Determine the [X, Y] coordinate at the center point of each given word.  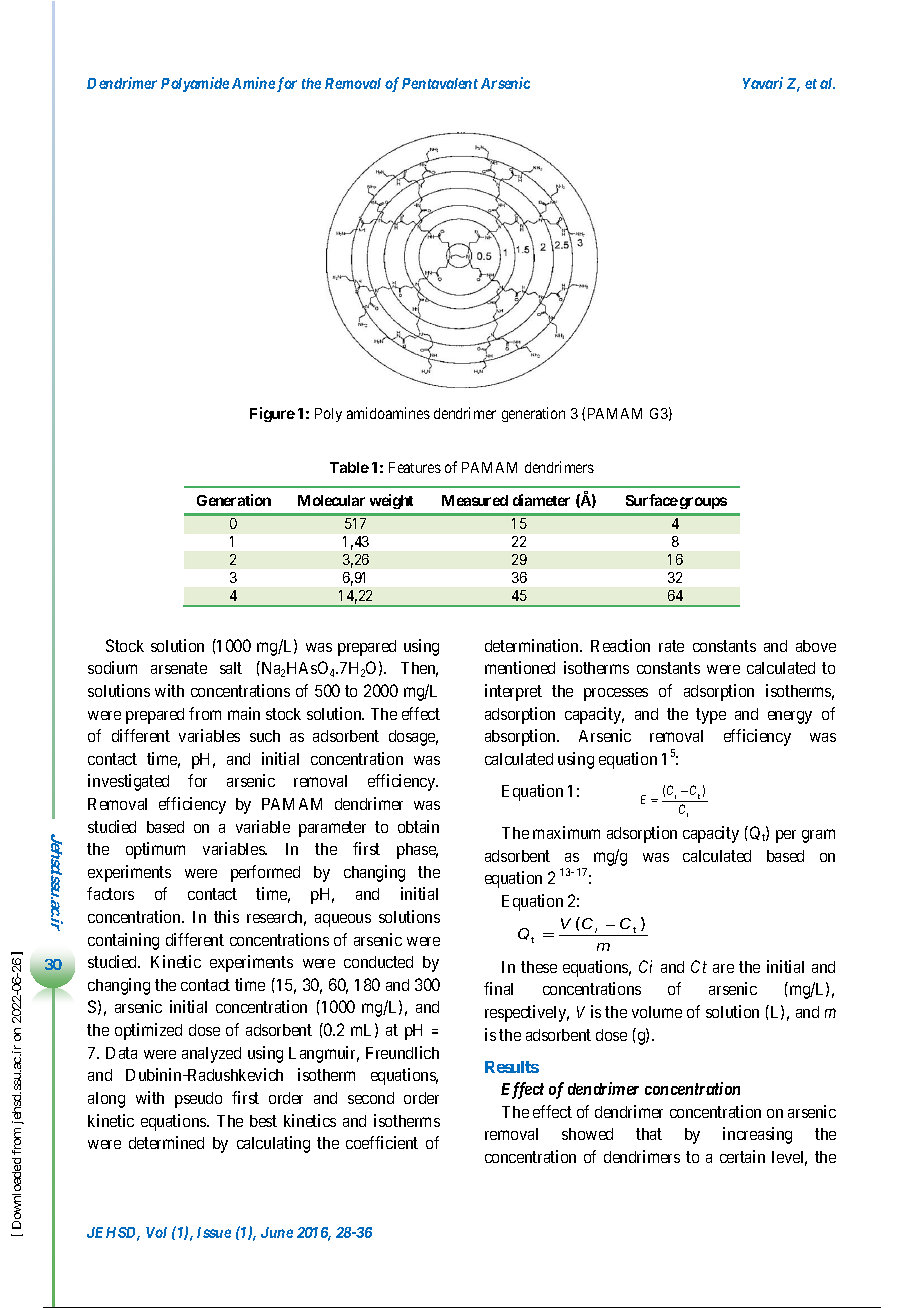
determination [533, 645]
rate [671, 646]
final [498, 988]
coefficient [382, 1142]
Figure [272, 414]
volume [657, 1012]
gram [818, 836]
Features [415, 467]
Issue [214, 1232]
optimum [155, 850]
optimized [148, 1031]
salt [231, 668]
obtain [418, 826]
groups [703, 503]
